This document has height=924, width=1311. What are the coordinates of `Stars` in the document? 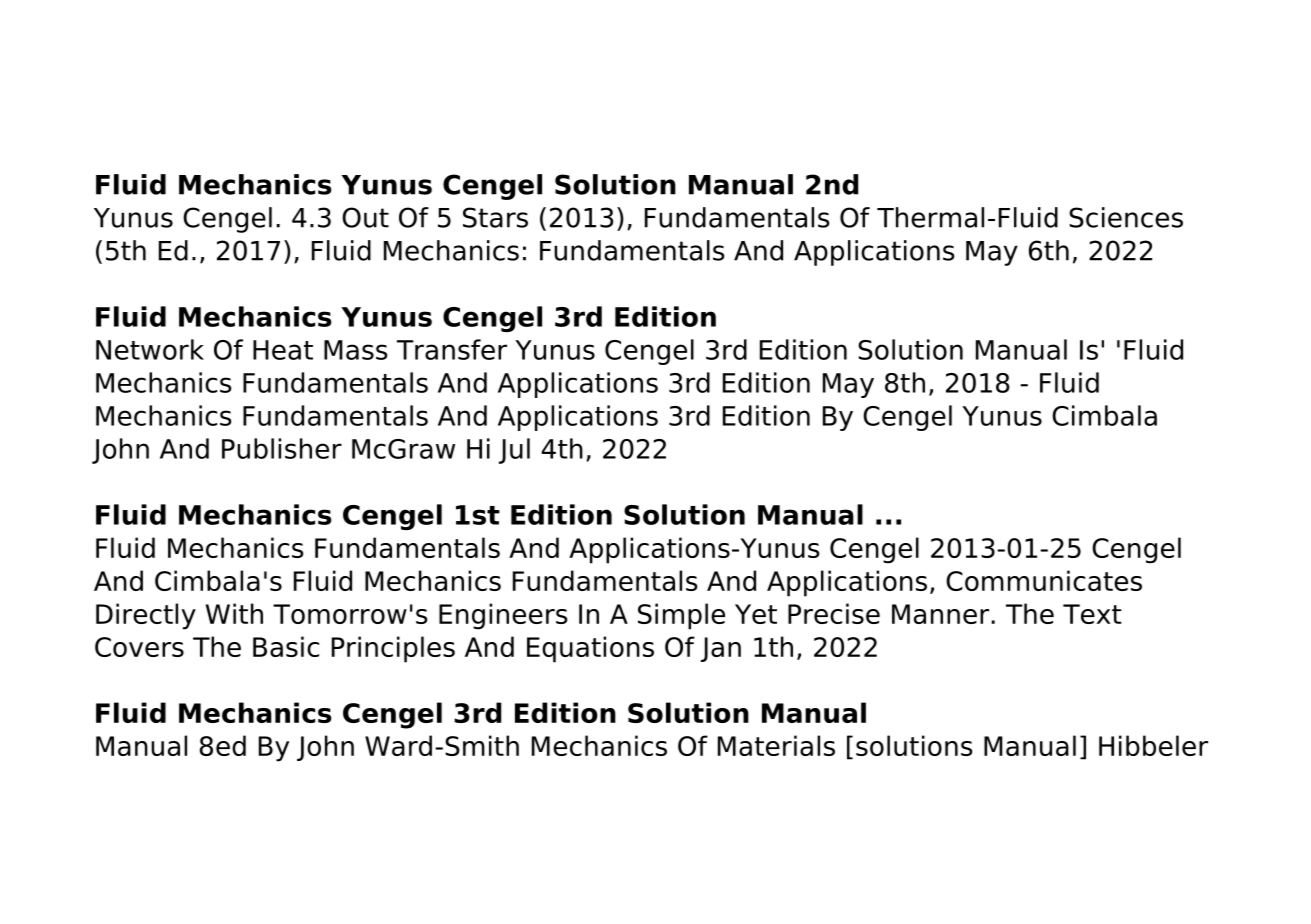 It's located at (495, 217).
